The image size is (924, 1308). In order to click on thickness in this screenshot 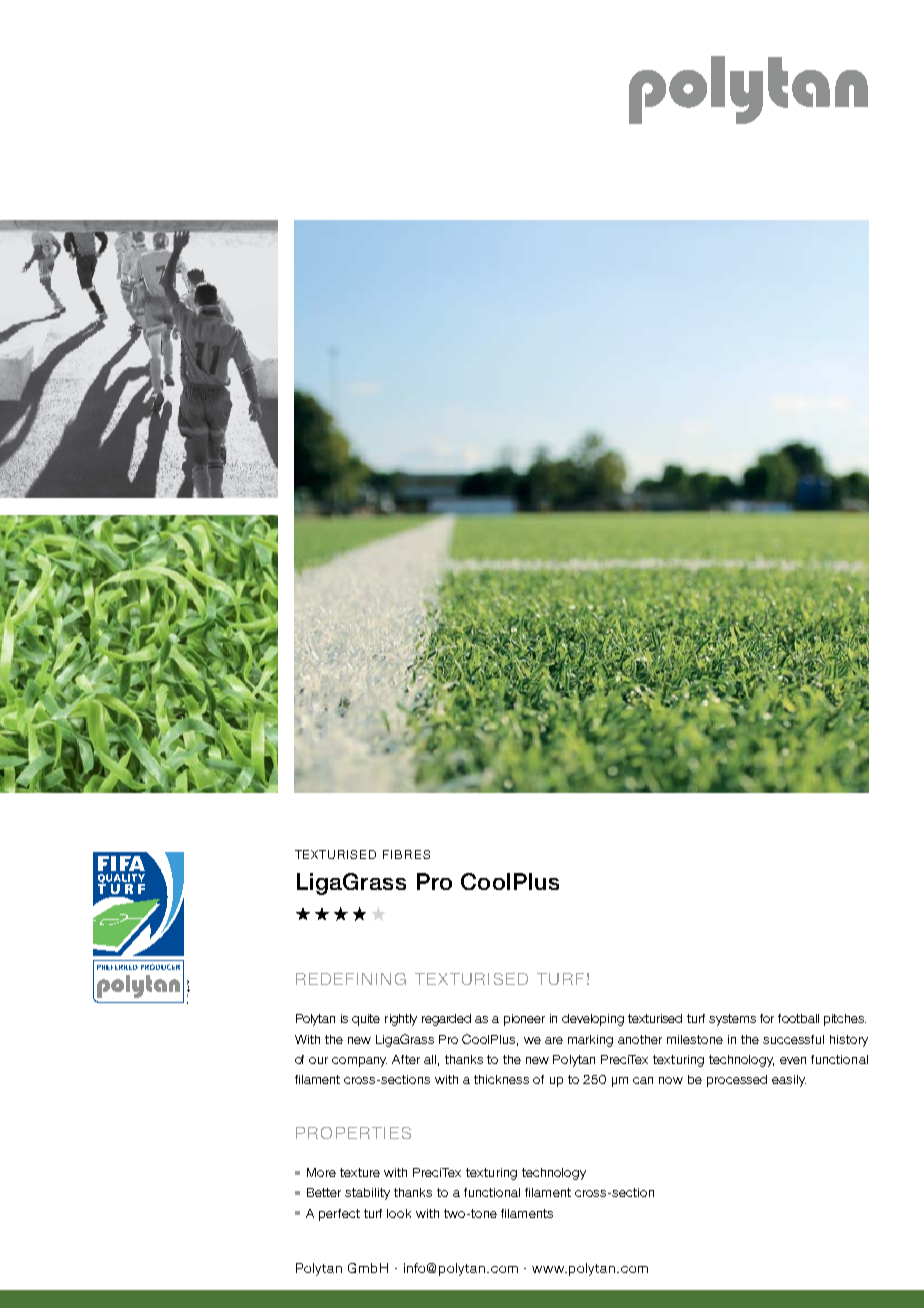, I will do `click(501, 1079)`.
